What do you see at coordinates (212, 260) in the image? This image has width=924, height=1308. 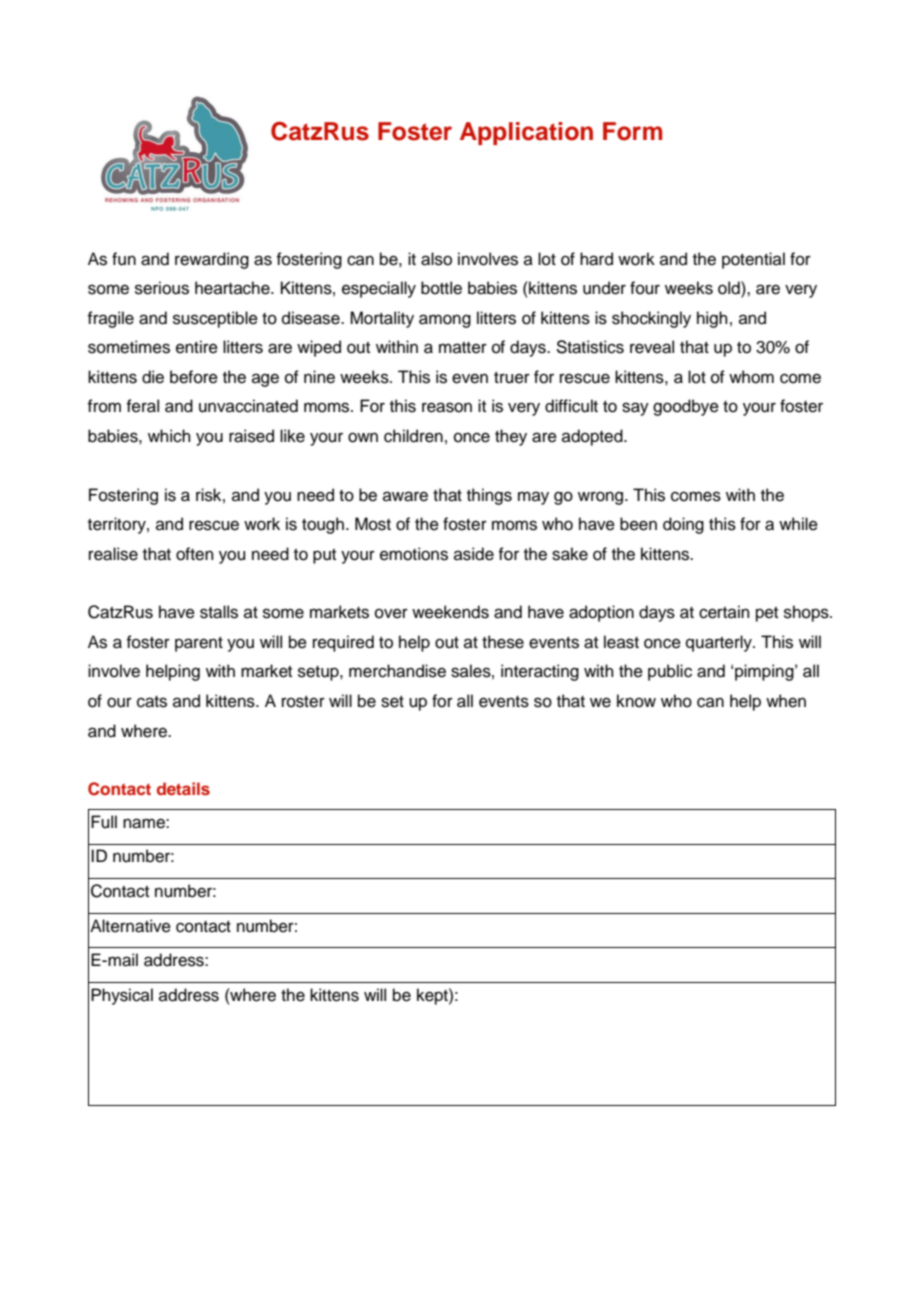 I see `rewarding` at bounding box center [212, 260].
